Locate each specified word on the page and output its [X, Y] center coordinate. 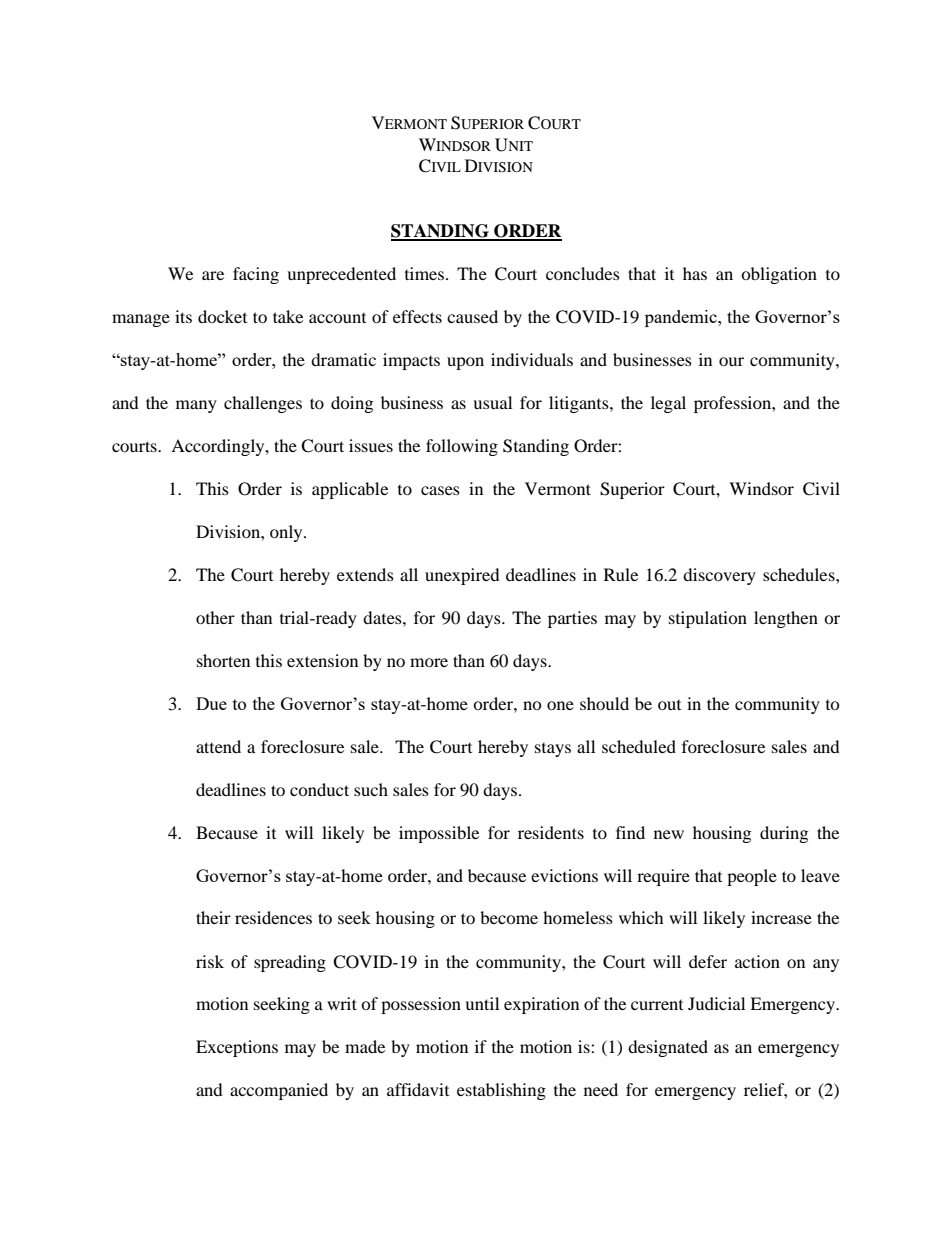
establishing [501, 1091]
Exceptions [237, 1048]
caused [472, 316]
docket [222, 316]
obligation [779, 275]
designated [668, 1048]
